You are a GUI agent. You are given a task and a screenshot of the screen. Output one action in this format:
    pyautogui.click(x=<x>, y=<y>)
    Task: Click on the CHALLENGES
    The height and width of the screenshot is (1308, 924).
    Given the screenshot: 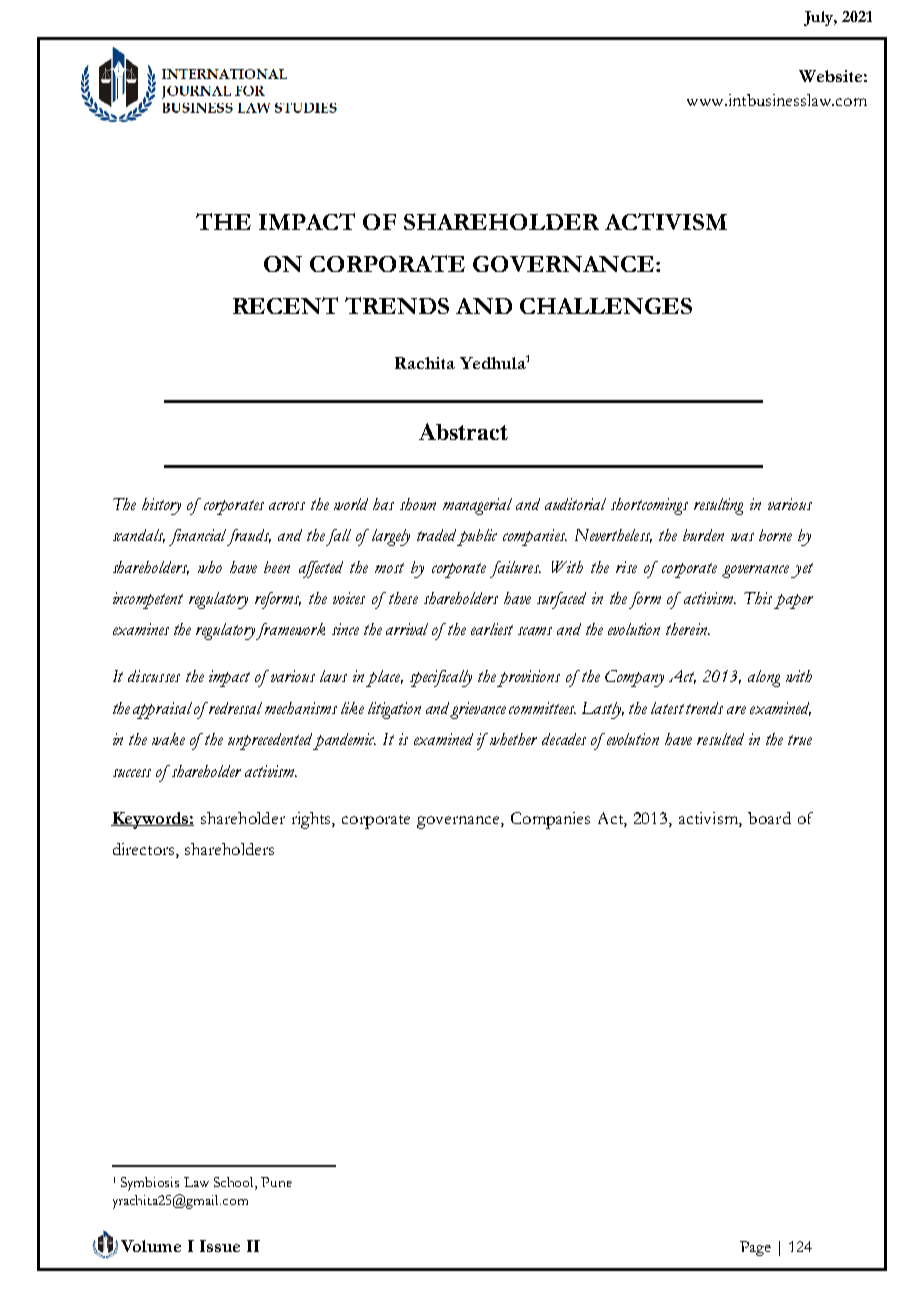 What is the action you would take?
    pyautogui.click(x=606, y=306)
